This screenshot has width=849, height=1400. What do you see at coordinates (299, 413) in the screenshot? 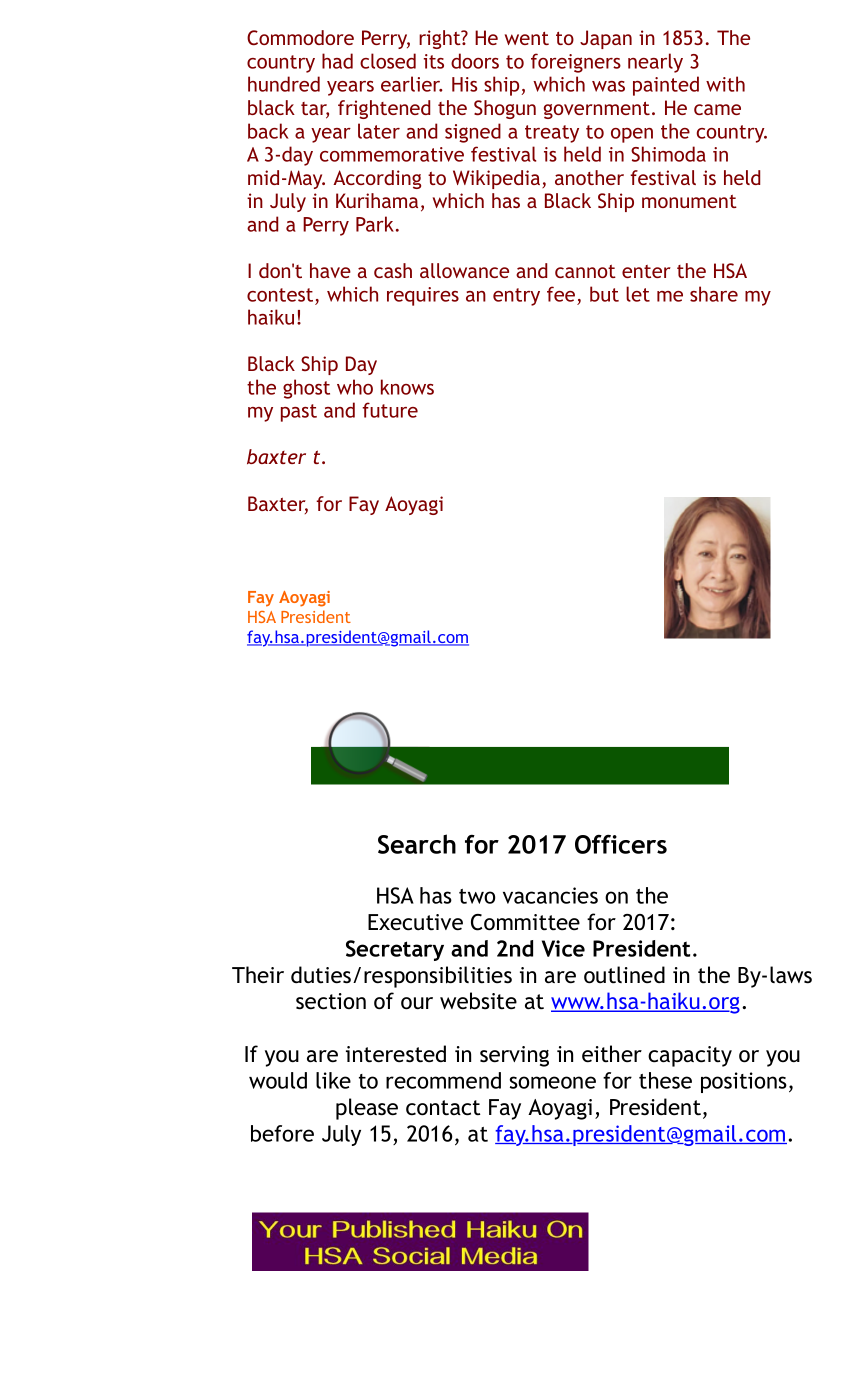
I see `past` at bounding box center [299, 413].
